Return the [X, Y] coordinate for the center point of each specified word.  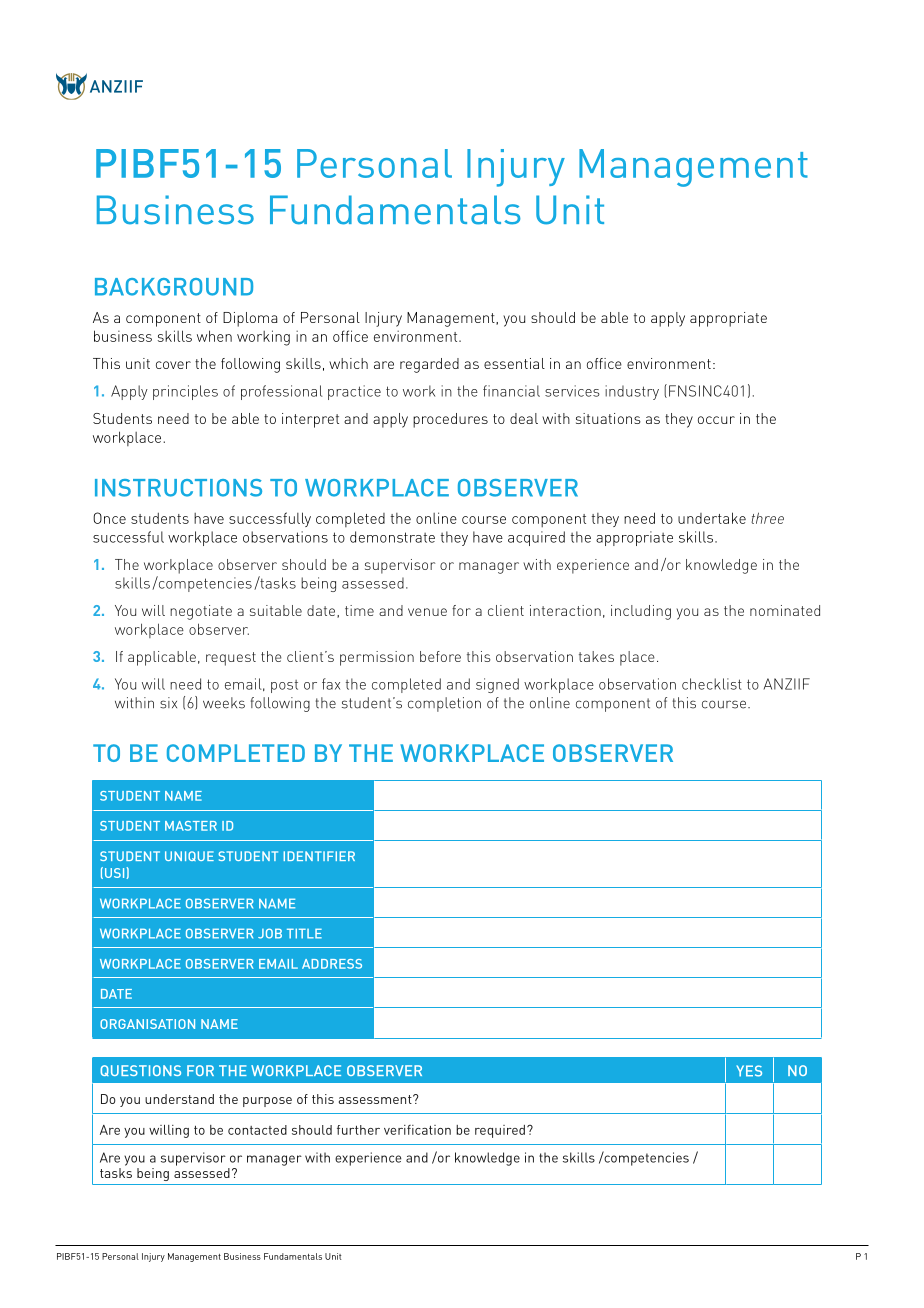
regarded [429, 365]
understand [179, 1099]
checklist [712, 684]
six [168, 703]
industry [632, 392]
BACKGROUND [174, 287]
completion [444, 704]
